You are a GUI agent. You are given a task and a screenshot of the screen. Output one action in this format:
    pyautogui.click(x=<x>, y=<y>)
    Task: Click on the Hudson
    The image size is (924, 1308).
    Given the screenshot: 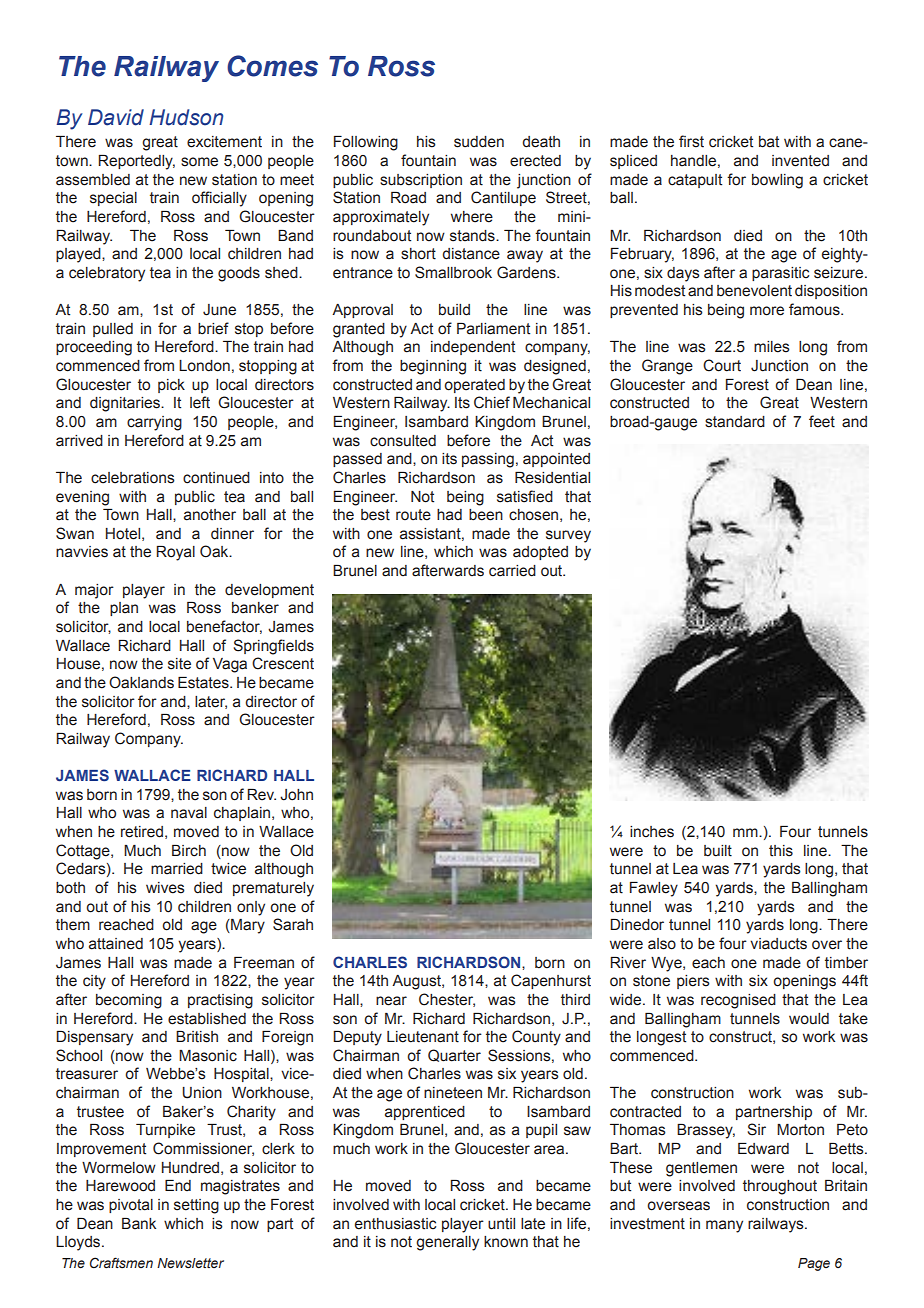 What is the action you would take?
    pyautogui.click(x=186, y=117)
